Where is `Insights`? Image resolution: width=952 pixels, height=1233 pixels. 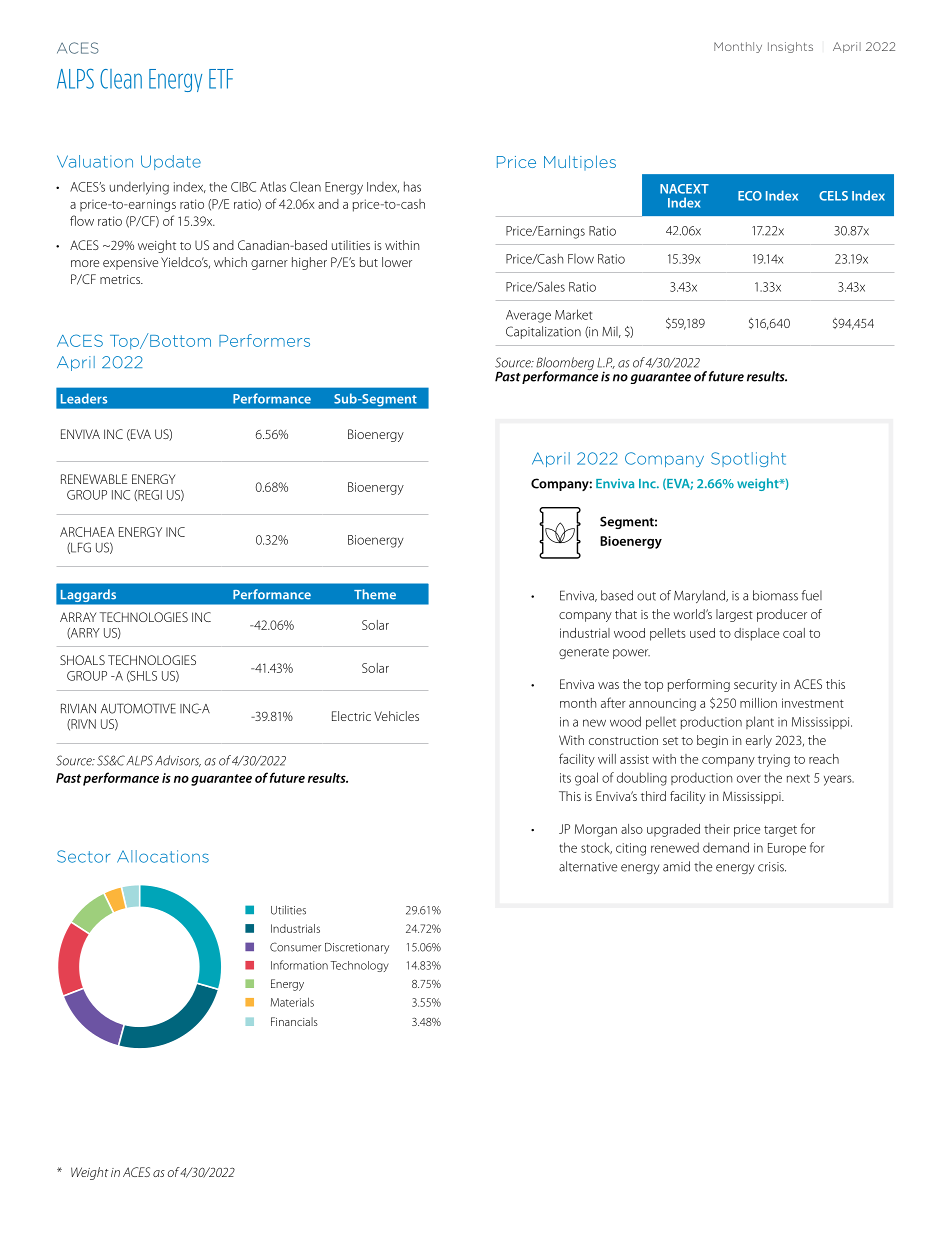
Insights is located at coordinates (790, 47).
